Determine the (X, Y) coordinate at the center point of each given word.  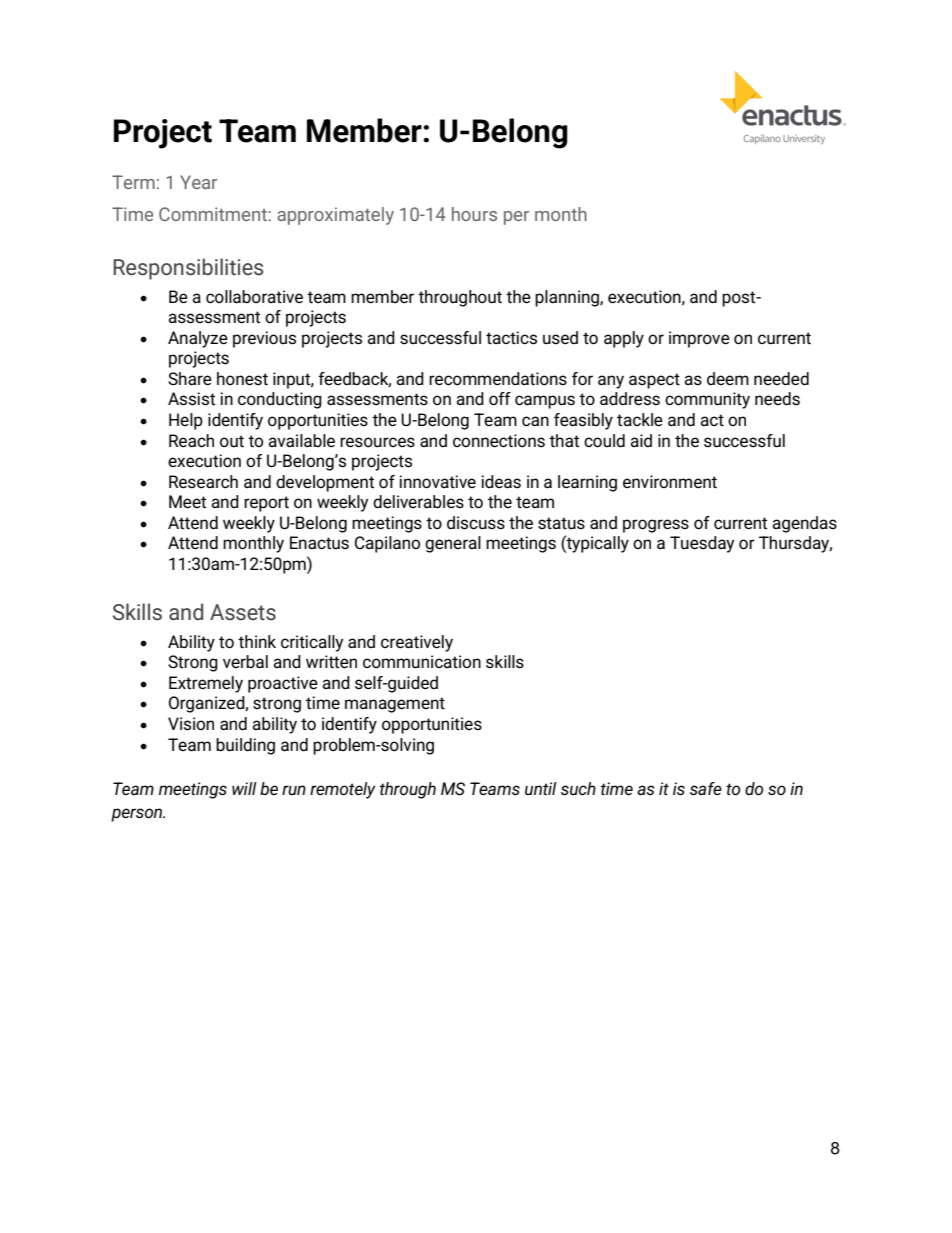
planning (568, 298)
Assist (191, 399)
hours (474, 214)
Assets (243, 612)
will (244, 788)
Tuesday (702, 544)
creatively (417, 643)
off (500, 399)
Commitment (214, 214)
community (707, 400)
